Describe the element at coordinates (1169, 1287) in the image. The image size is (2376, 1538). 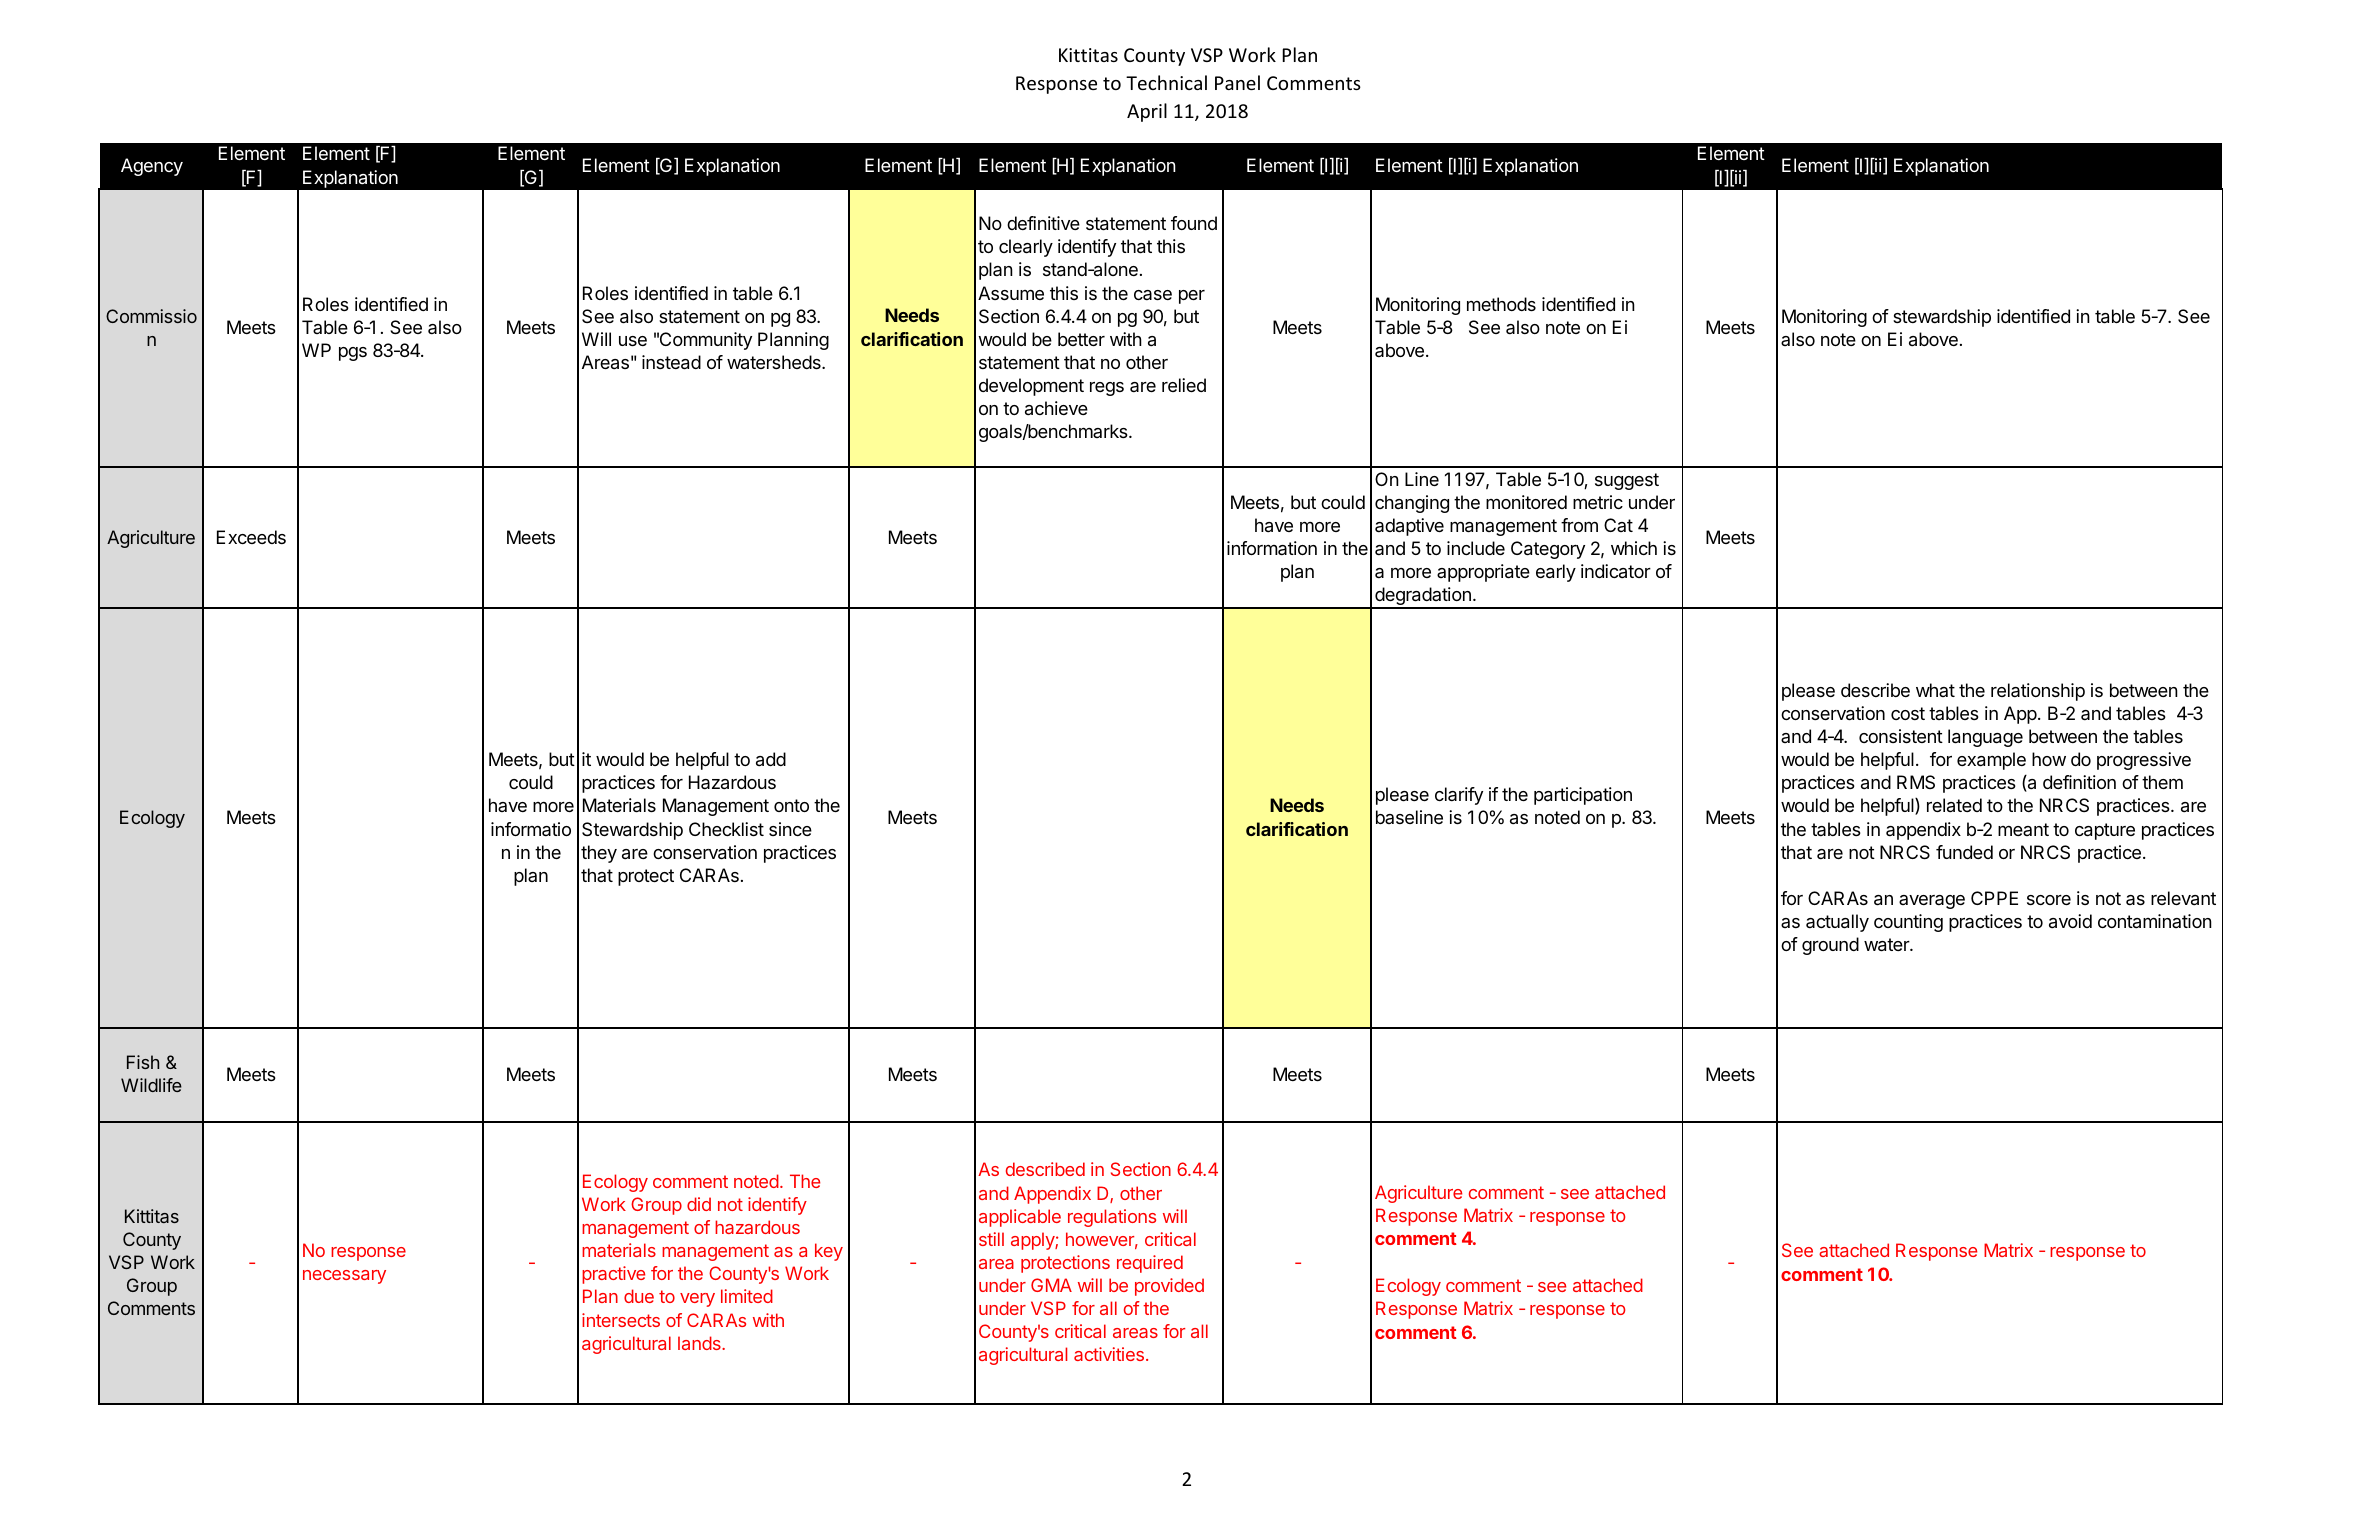
I see `provided` at that location.
